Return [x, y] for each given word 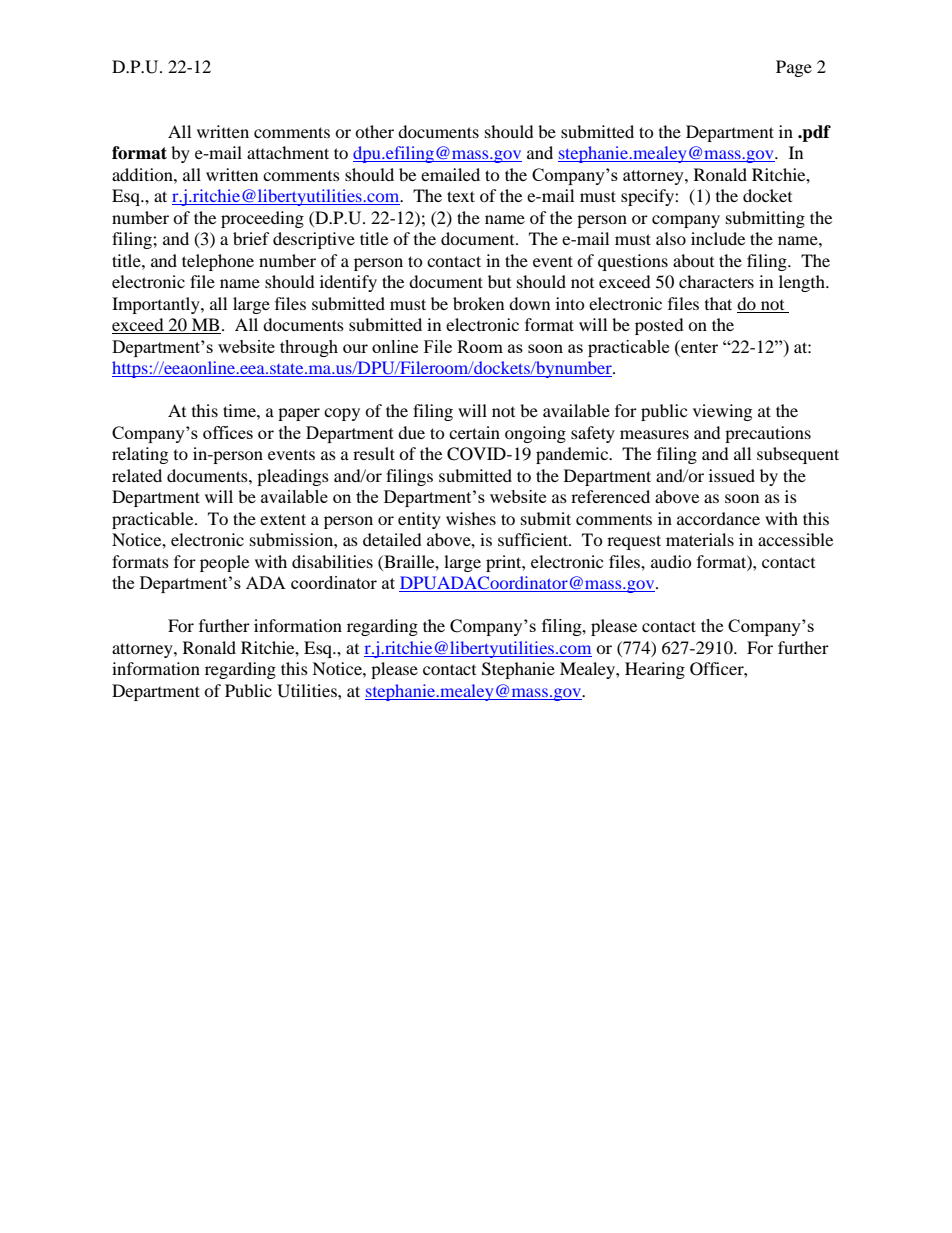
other [374, 131]
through [309, 348]
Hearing [655, 670]
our [355, 348]
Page [794, 68]
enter [698, 346]
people [224, 563]
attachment [288, 152]
